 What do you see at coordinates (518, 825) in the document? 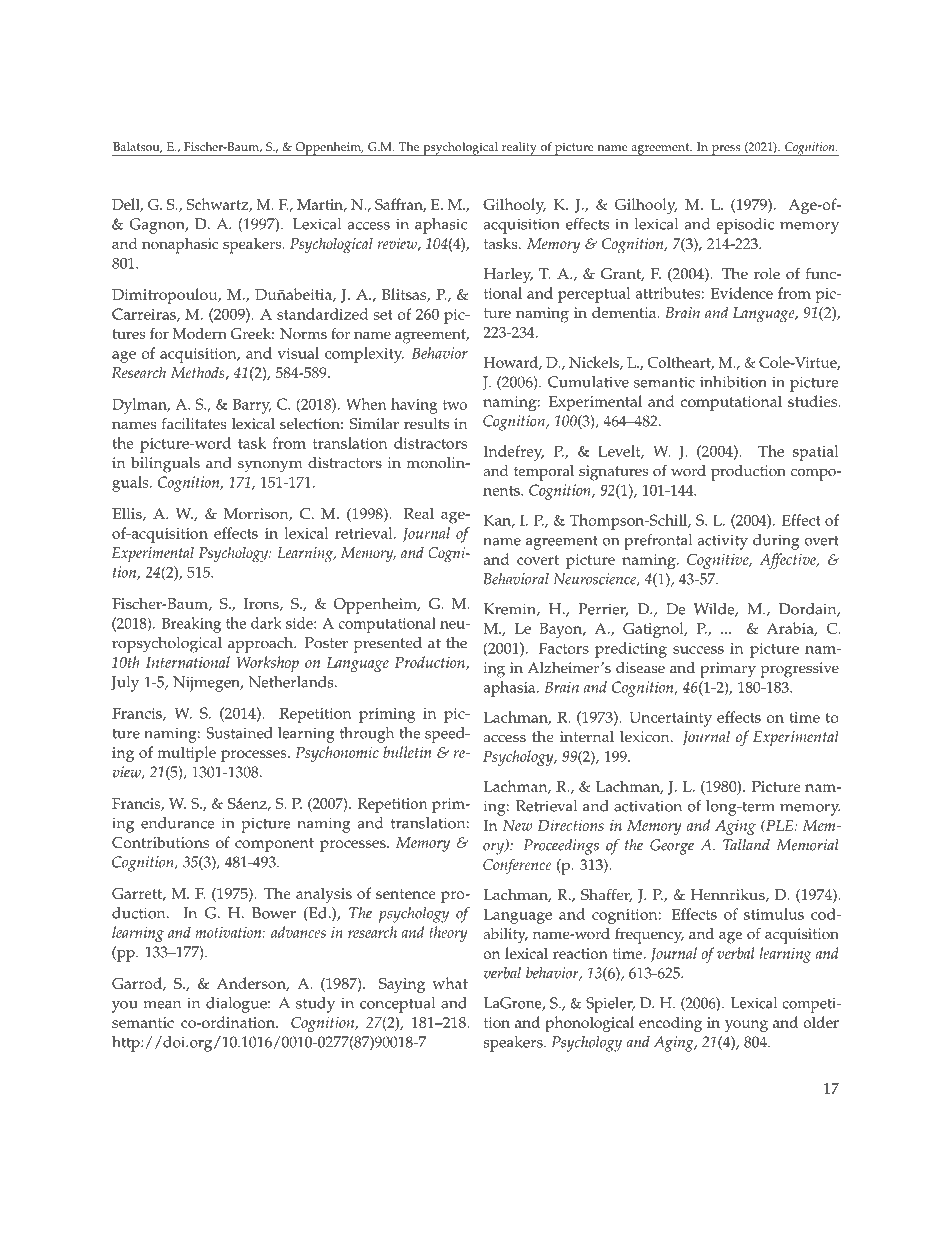
I see `New` at bounding box center [518, 825].
